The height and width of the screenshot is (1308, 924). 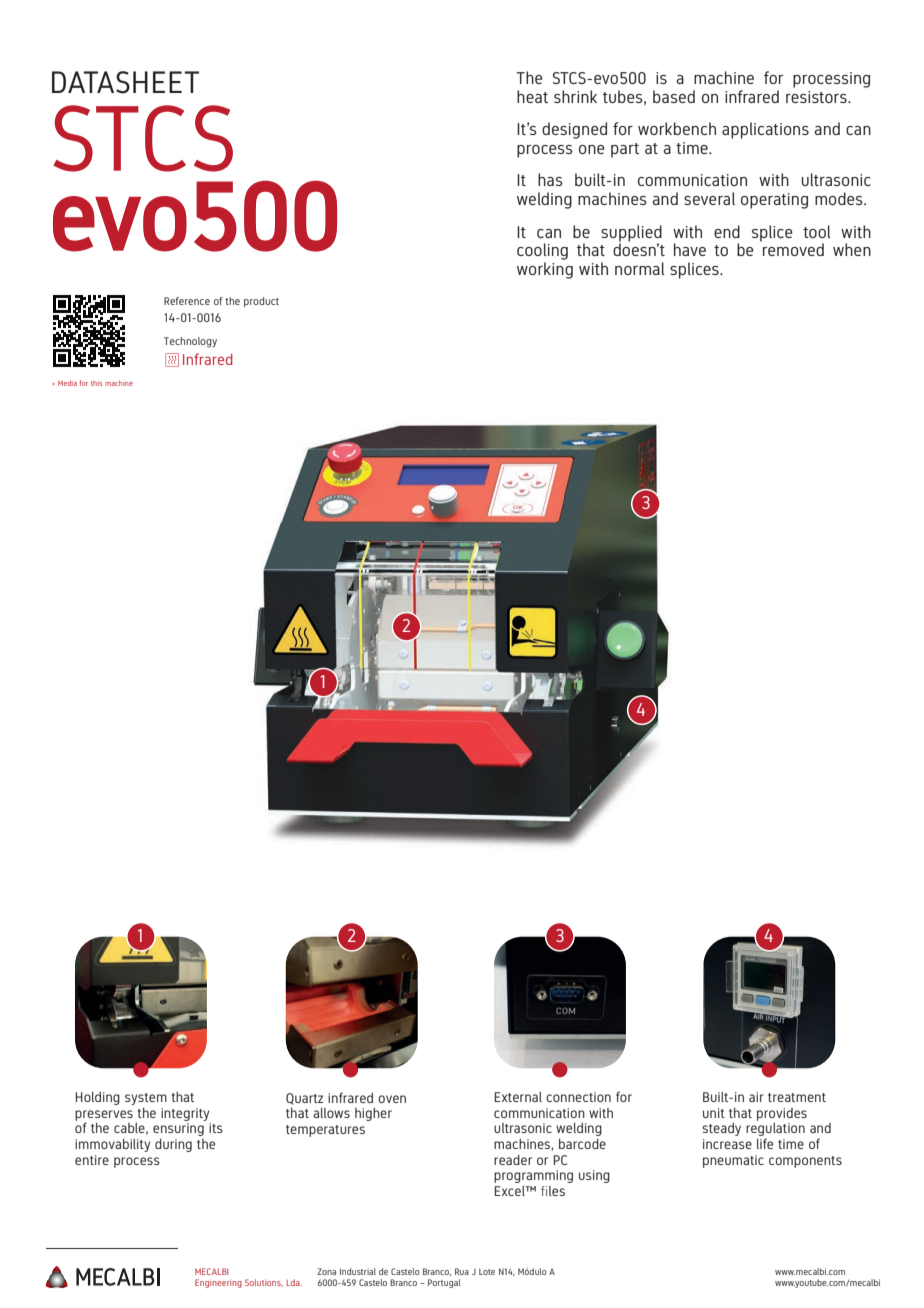 I want to click on heat, so click(x=532, y=96).
